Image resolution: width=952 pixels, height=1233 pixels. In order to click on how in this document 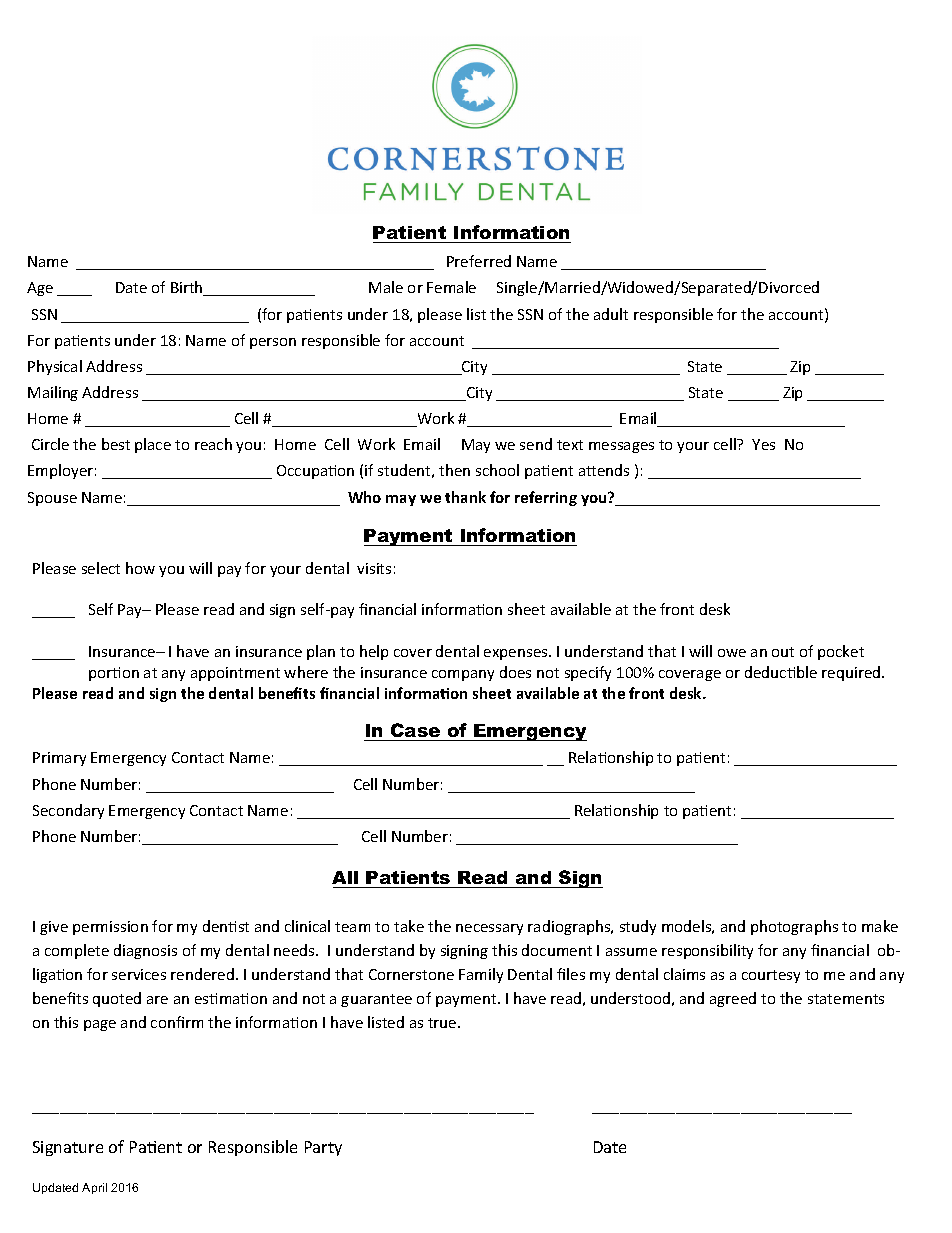, I will do `click(140, 568)`.
